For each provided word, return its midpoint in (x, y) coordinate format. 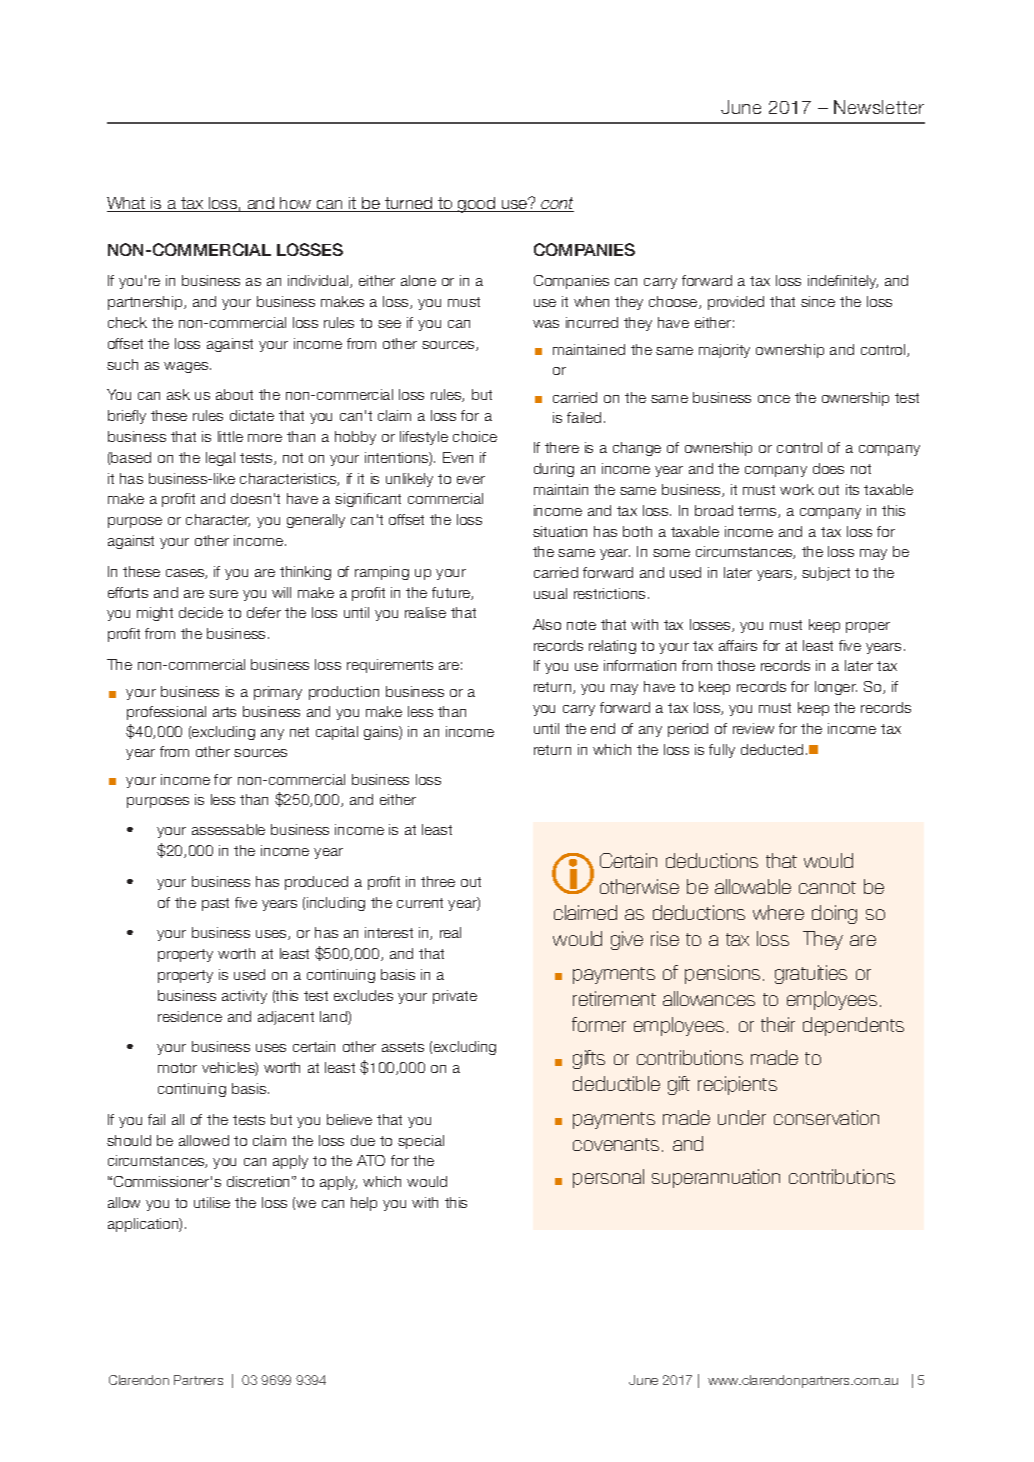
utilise (212, 1202)
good (476, 205)
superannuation (716, 1178)
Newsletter (879, 107)
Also (547, 624)
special (421, 1142)
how (296, 204)
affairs (738, 645)
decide (201, 612)
